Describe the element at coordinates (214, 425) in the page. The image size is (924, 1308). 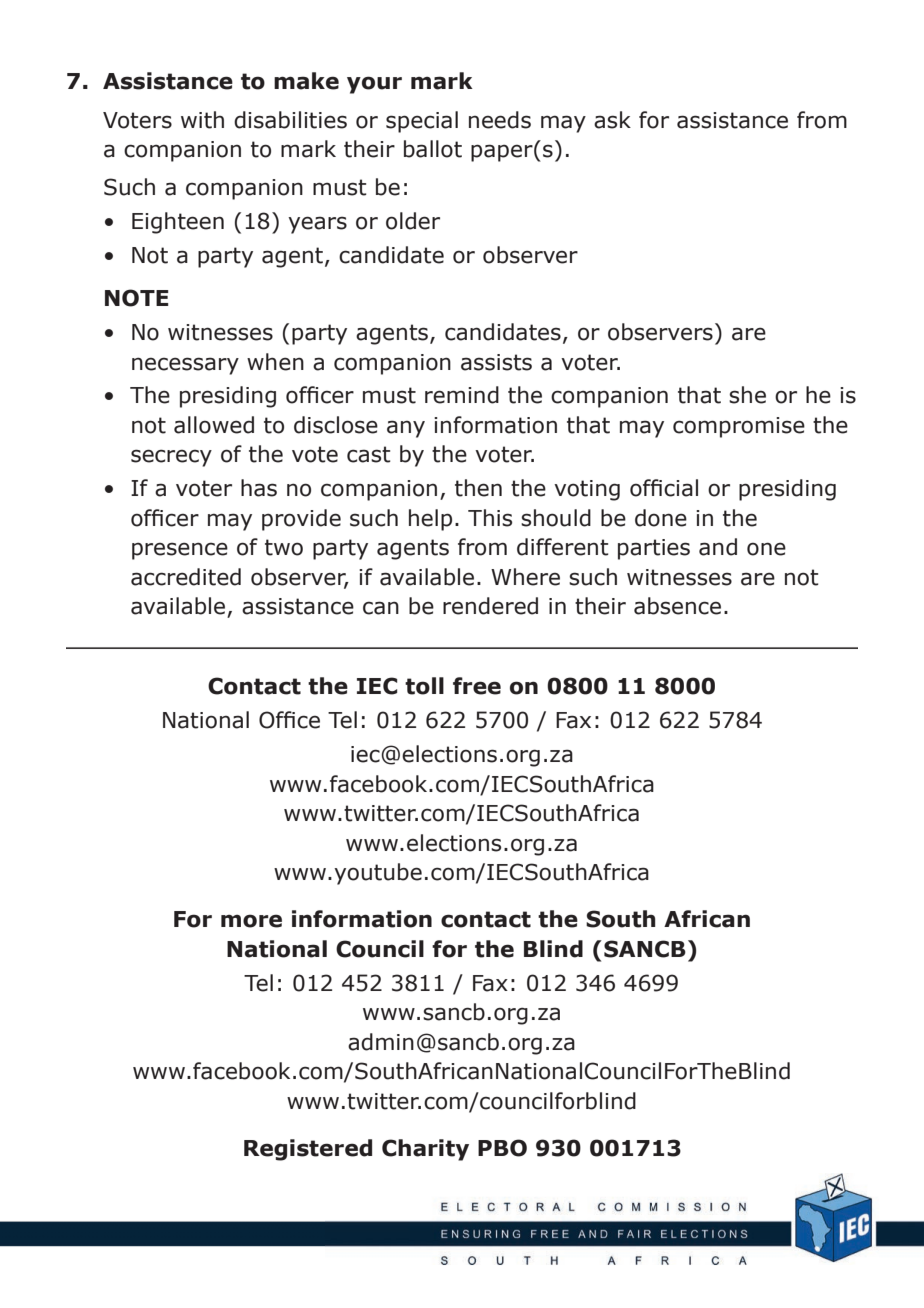
I see `allowed` at that location.
